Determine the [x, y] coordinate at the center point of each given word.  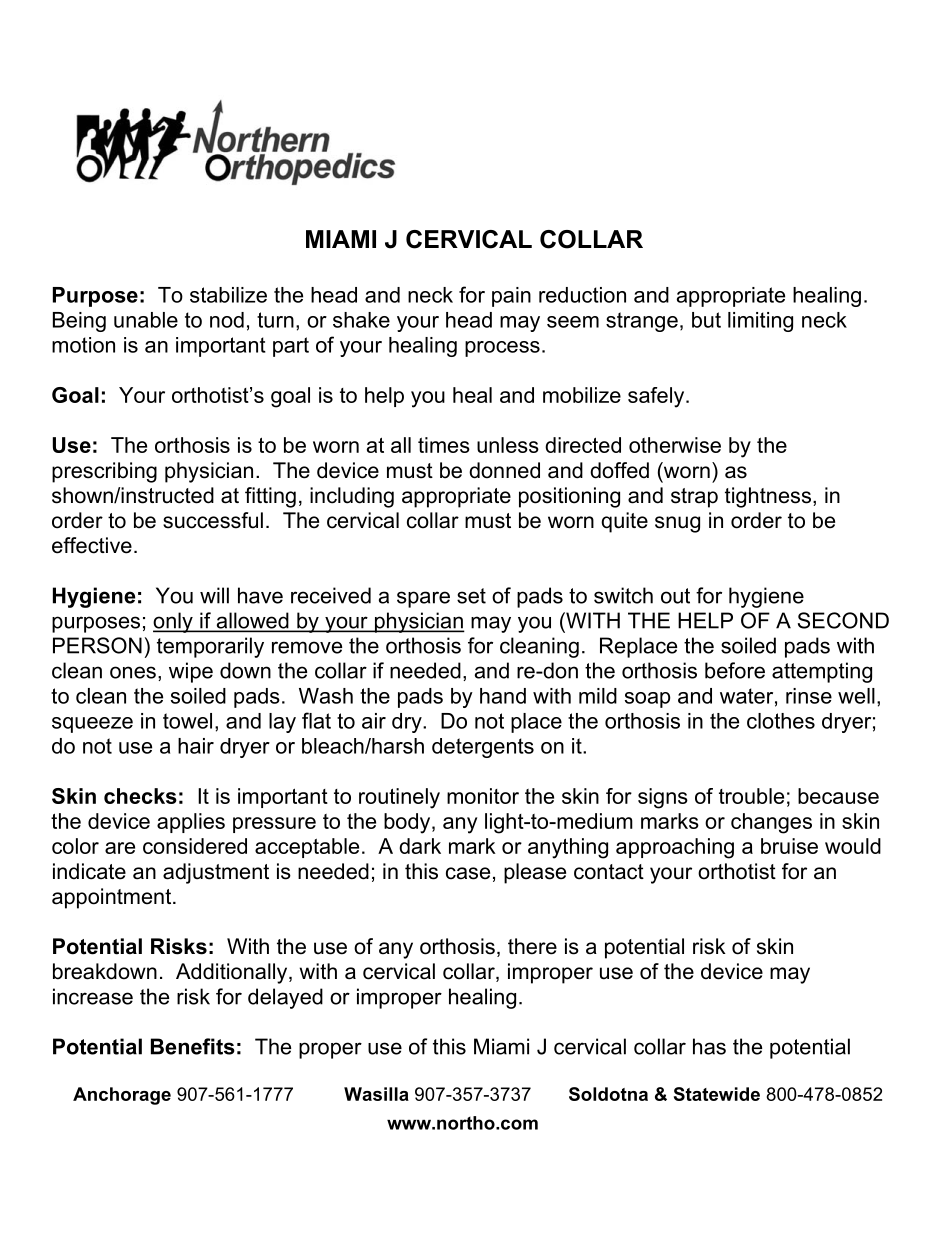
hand [503, 696]
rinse [809, 696]
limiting [760, 322]
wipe [191, 672]
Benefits [193, 1046]
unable [146, 320]
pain [511, 297]
